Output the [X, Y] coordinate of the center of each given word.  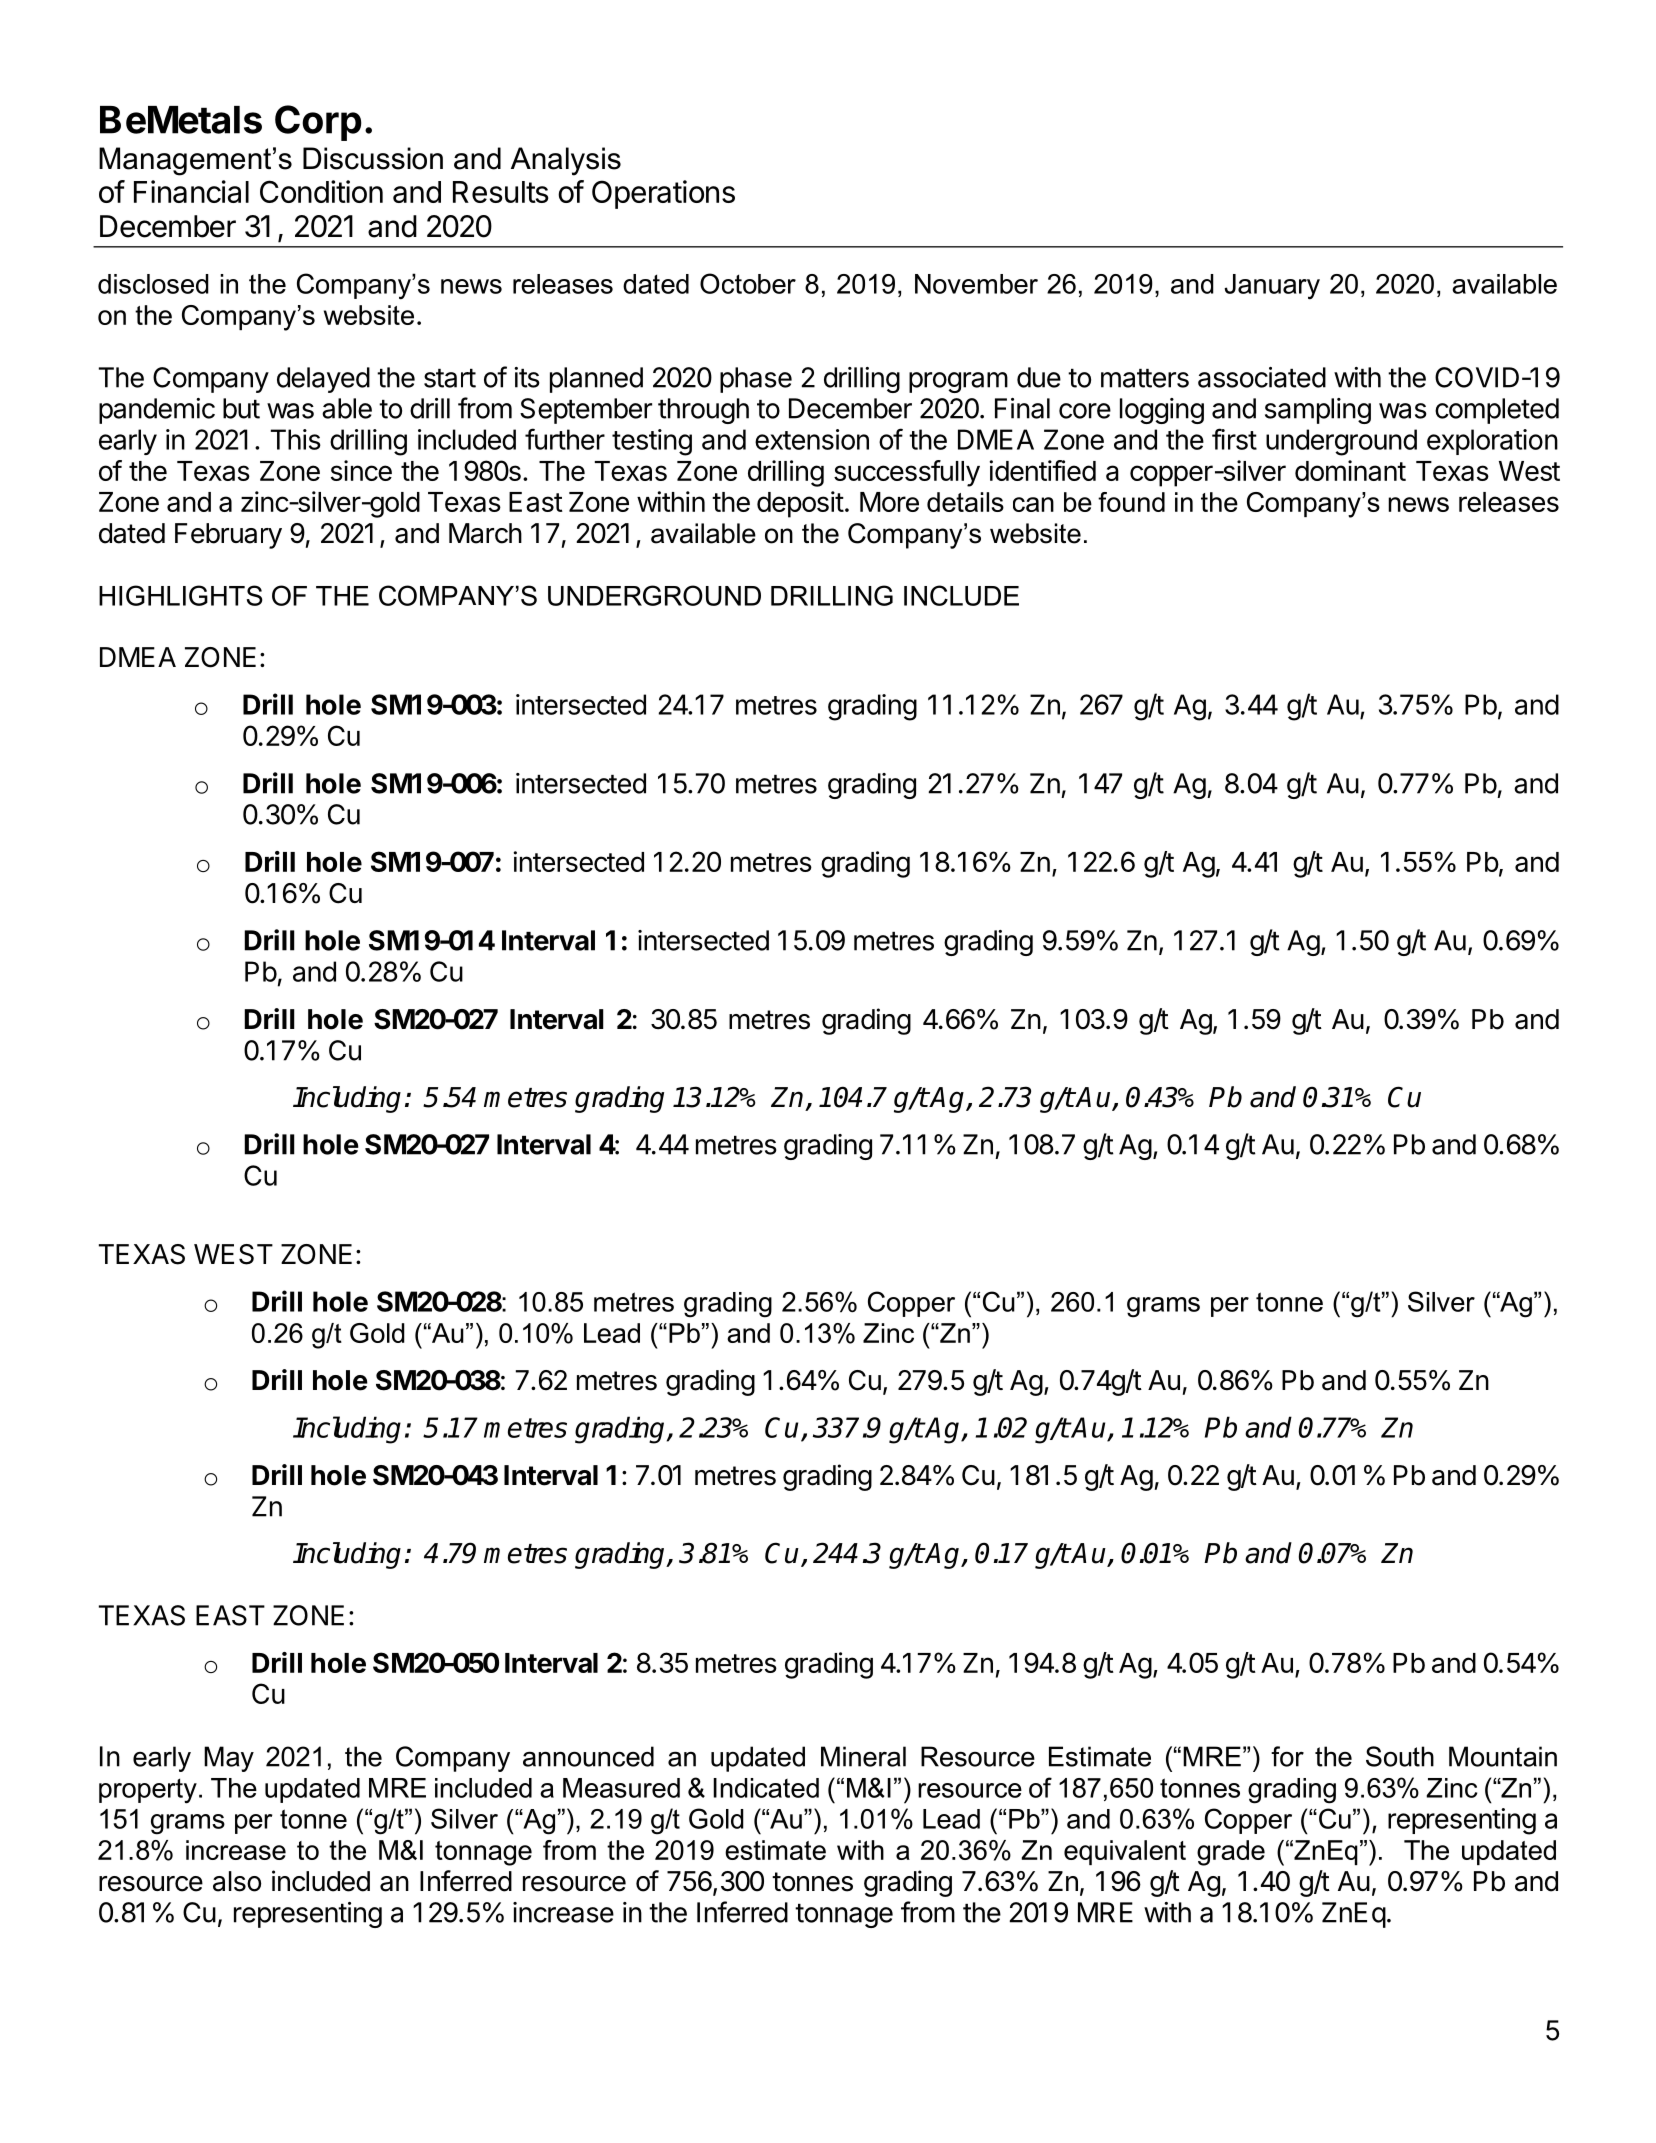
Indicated [766, 1788]
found [1131, 502]
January [1272, 287]
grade [1231, 1853]
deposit [800, 504]
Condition [321, 191]
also [237, 1881]
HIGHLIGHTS [181, 595]
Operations [663, 194]
